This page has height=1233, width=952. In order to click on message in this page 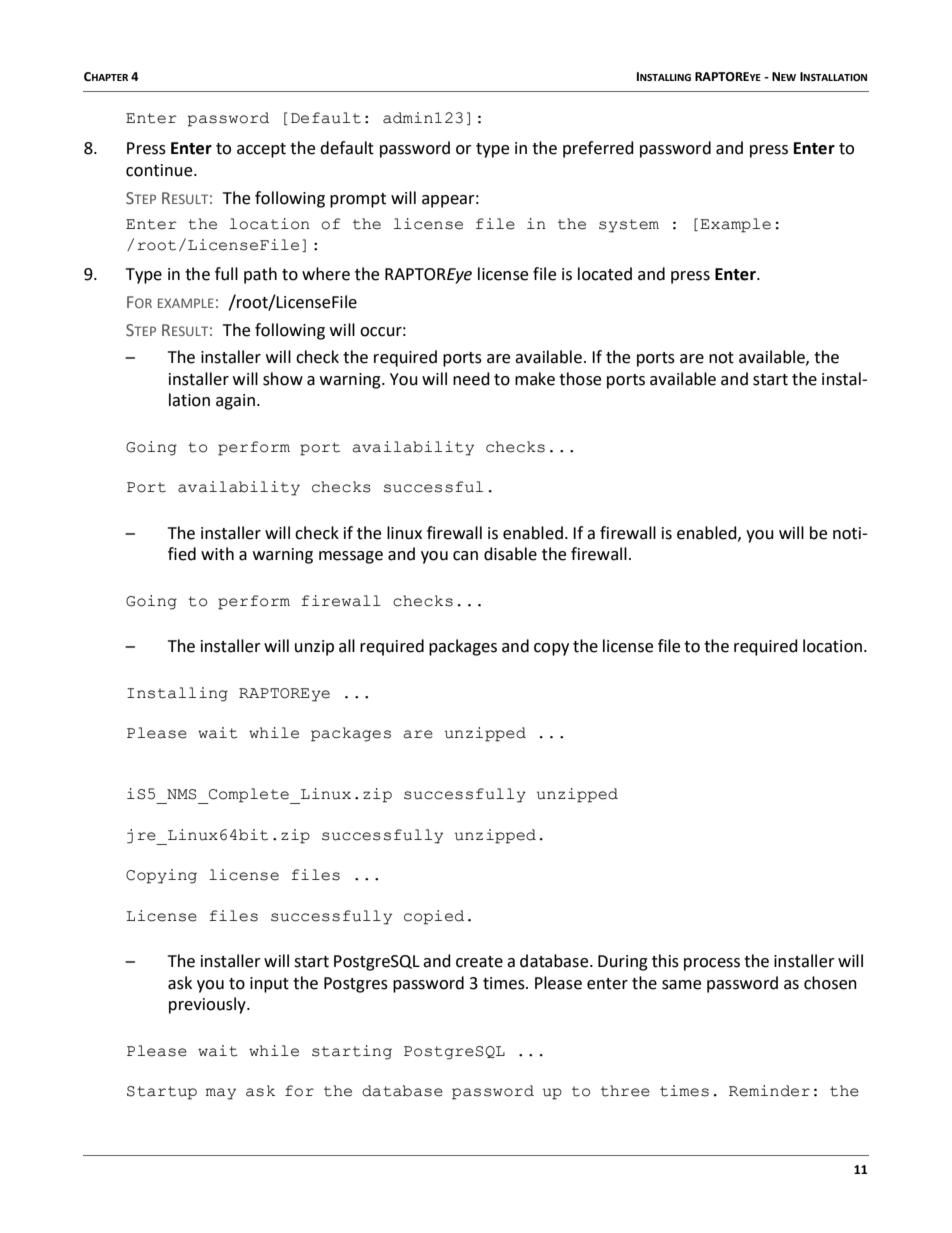, I will do `click(351, 557)`.
